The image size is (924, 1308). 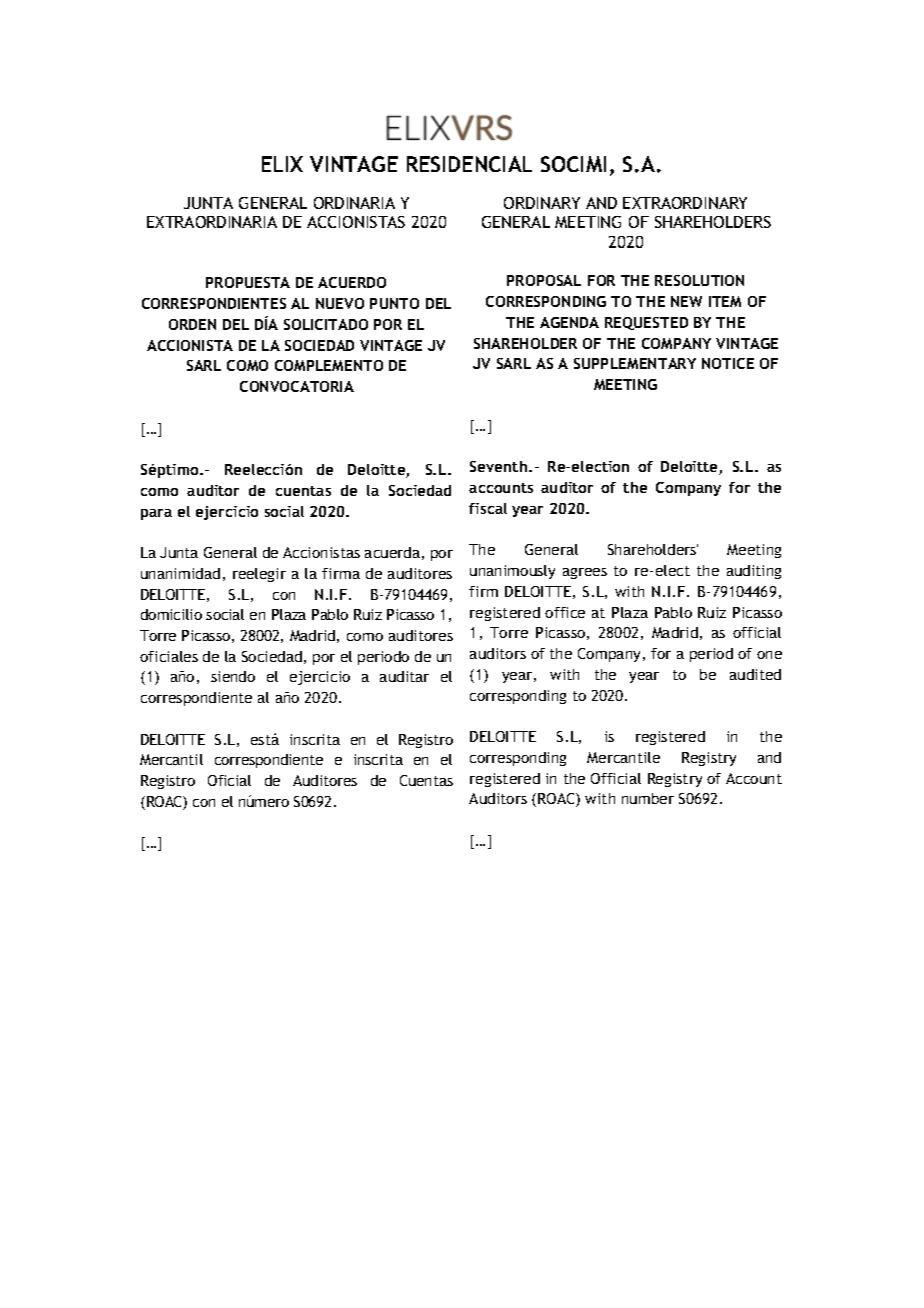 I want to click on PUNTO, so click(x=394, y=303).
